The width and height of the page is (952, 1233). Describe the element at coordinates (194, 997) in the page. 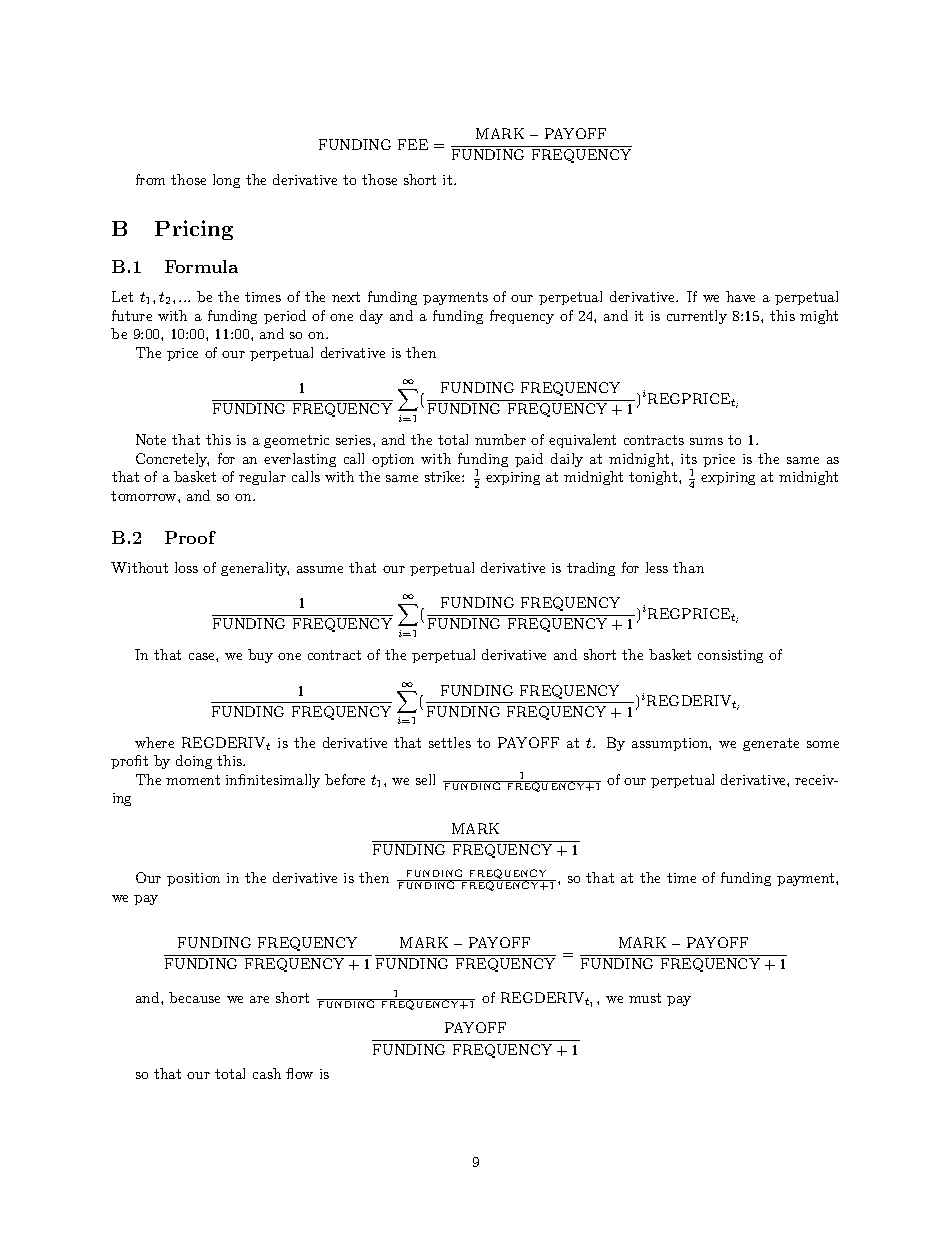

I see `because` at that location.
